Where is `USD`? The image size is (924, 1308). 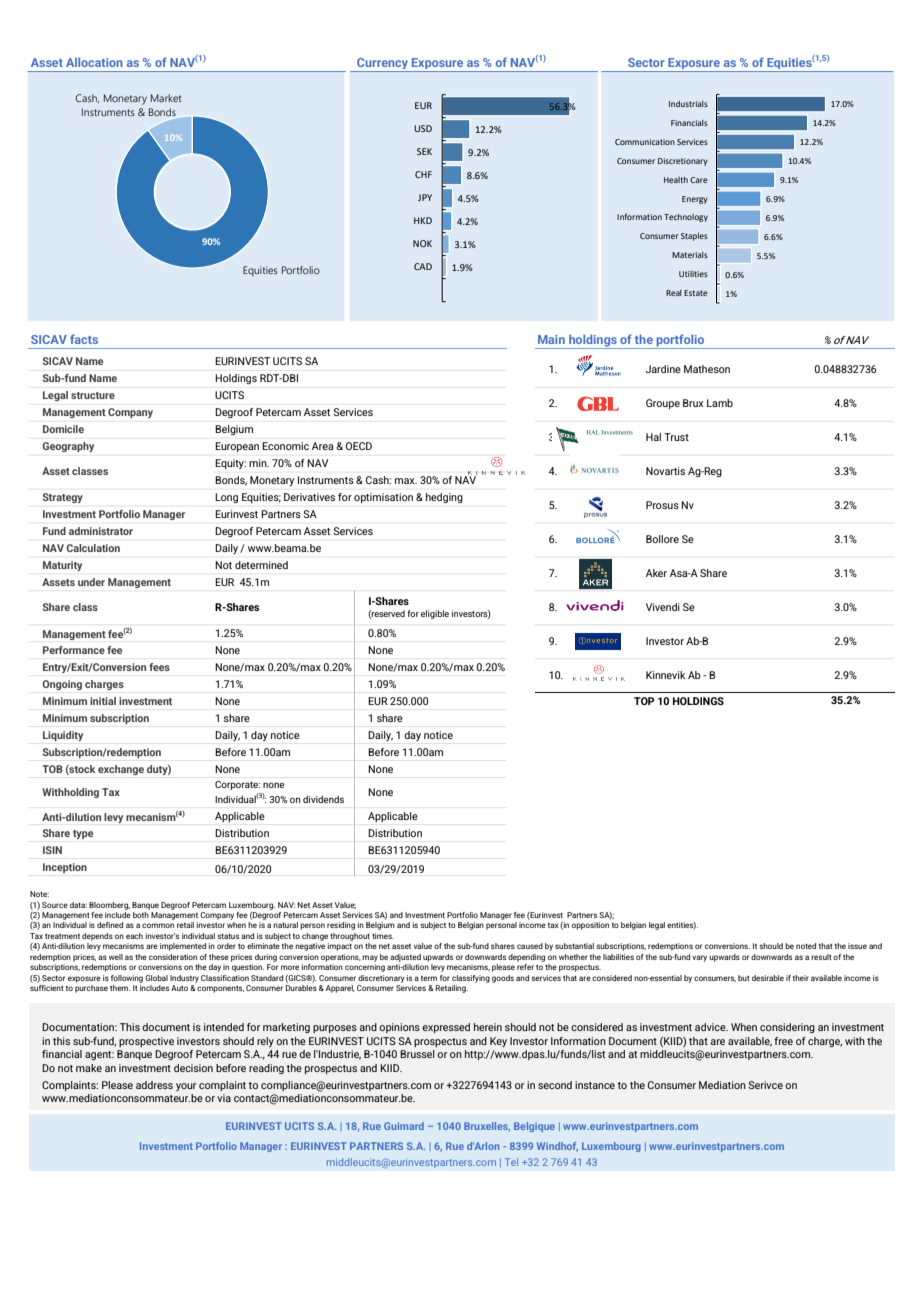 USD is located at coordinates (423, 128).
